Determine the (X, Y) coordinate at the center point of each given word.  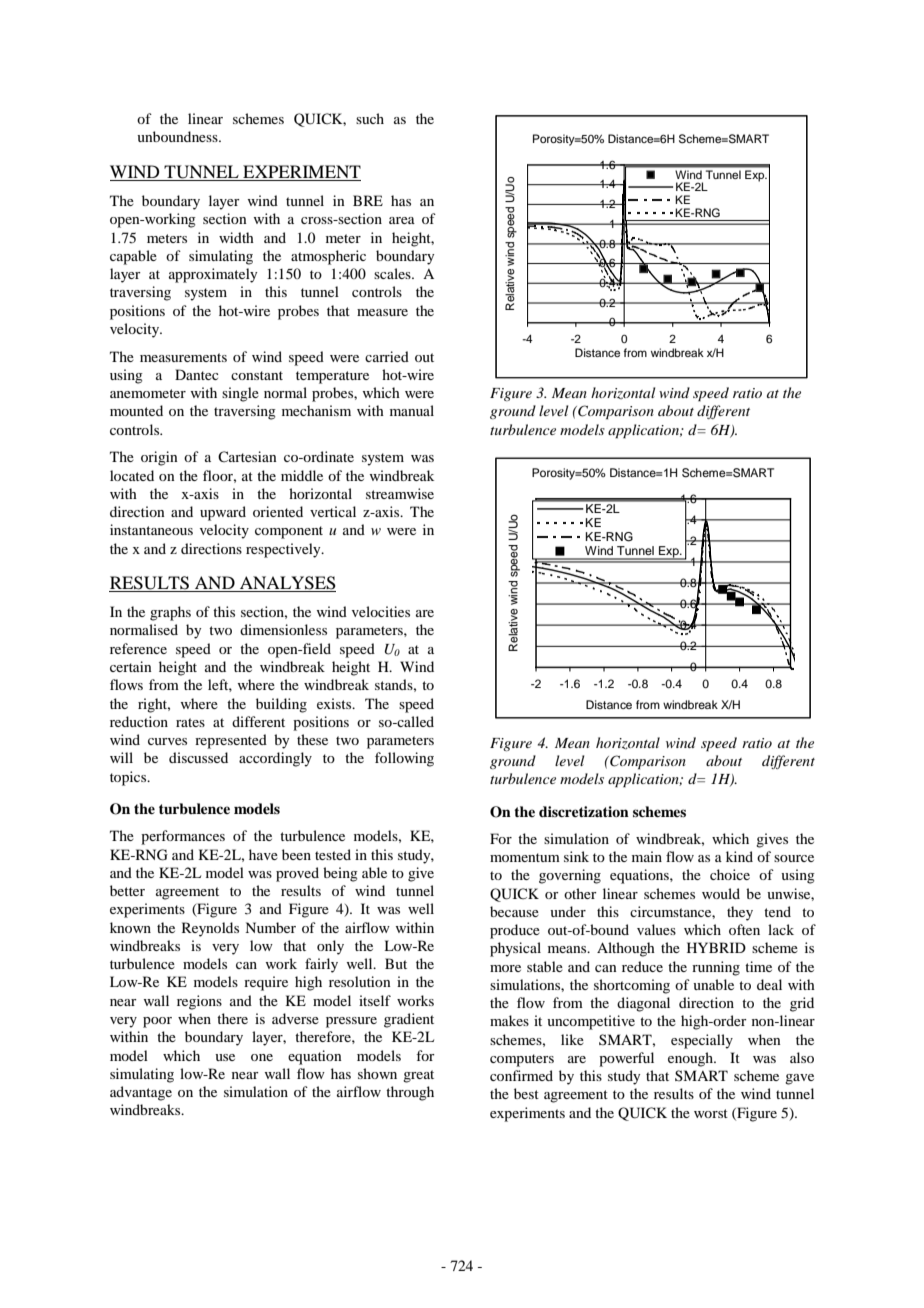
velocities (381, 611)
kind (739, 856)
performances (183, 837)
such (370, 118)
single (240, 394)
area (402, 220)
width (236, 237)
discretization (584, 811)
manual (412, 410)
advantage (141, 1093)
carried (387, 356)
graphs (170, 613)
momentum (525, 857)
